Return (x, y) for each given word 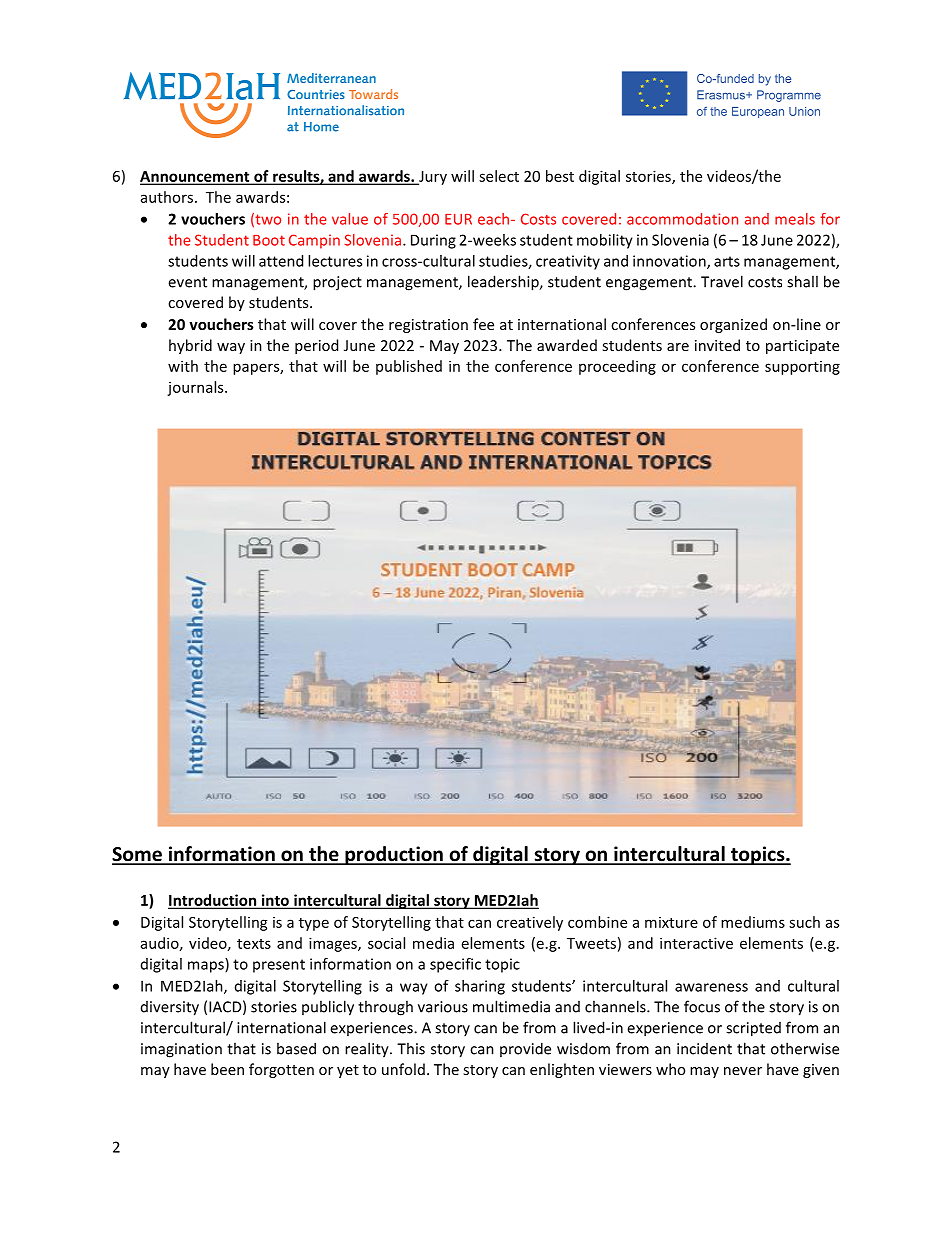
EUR (458, 219)
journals (196, 388)
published (409, 367)
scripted (753, 1029)
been (227, 1069)
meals (795, 219)
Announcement (196, 177)
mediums (753, 922)
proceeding (617, 367)
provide (525, 1049)
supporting (802, 368)
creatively (530, 923)
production (394, 855)
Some (138, 855)
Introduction (213, 901)
